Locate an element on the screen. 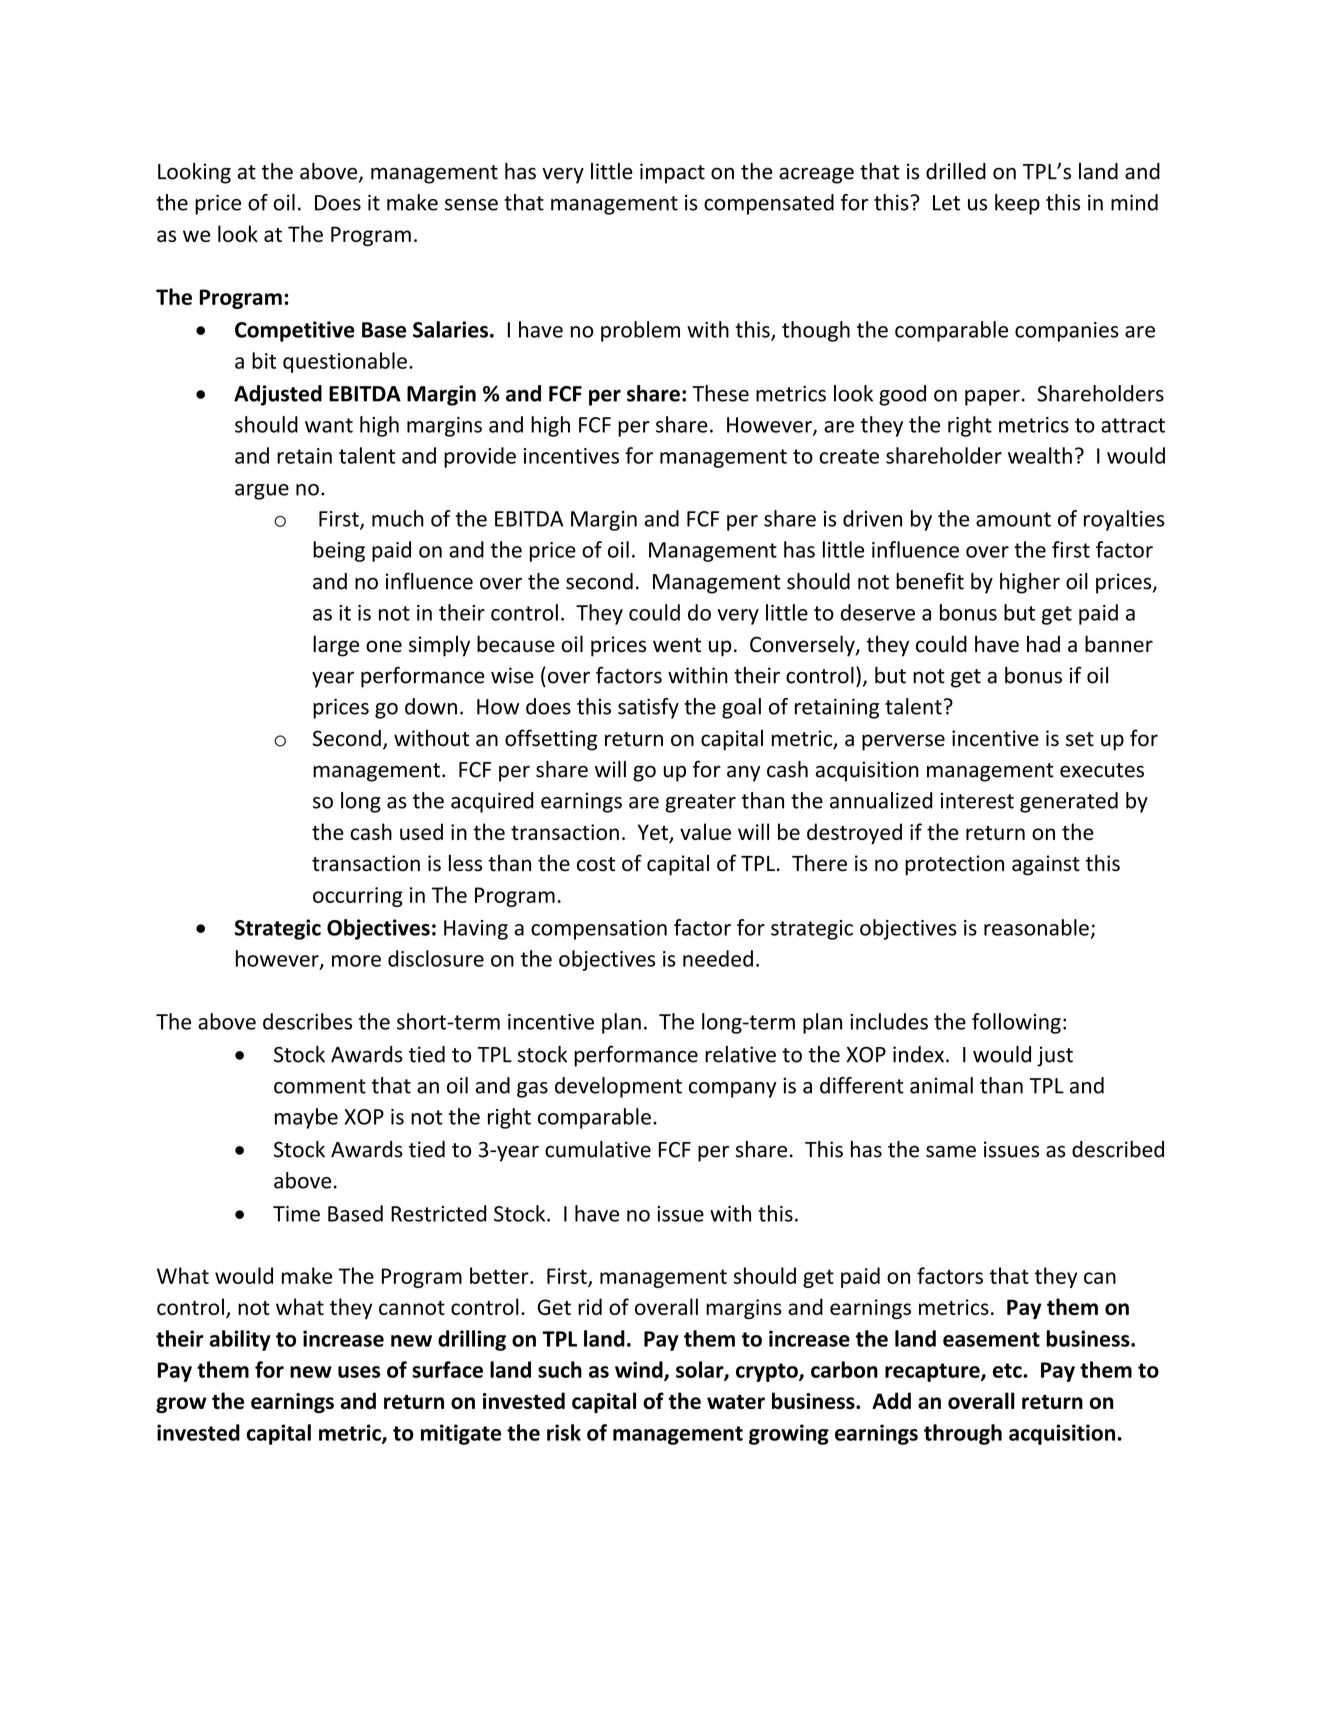  used is located at coordinates (421, 831).
